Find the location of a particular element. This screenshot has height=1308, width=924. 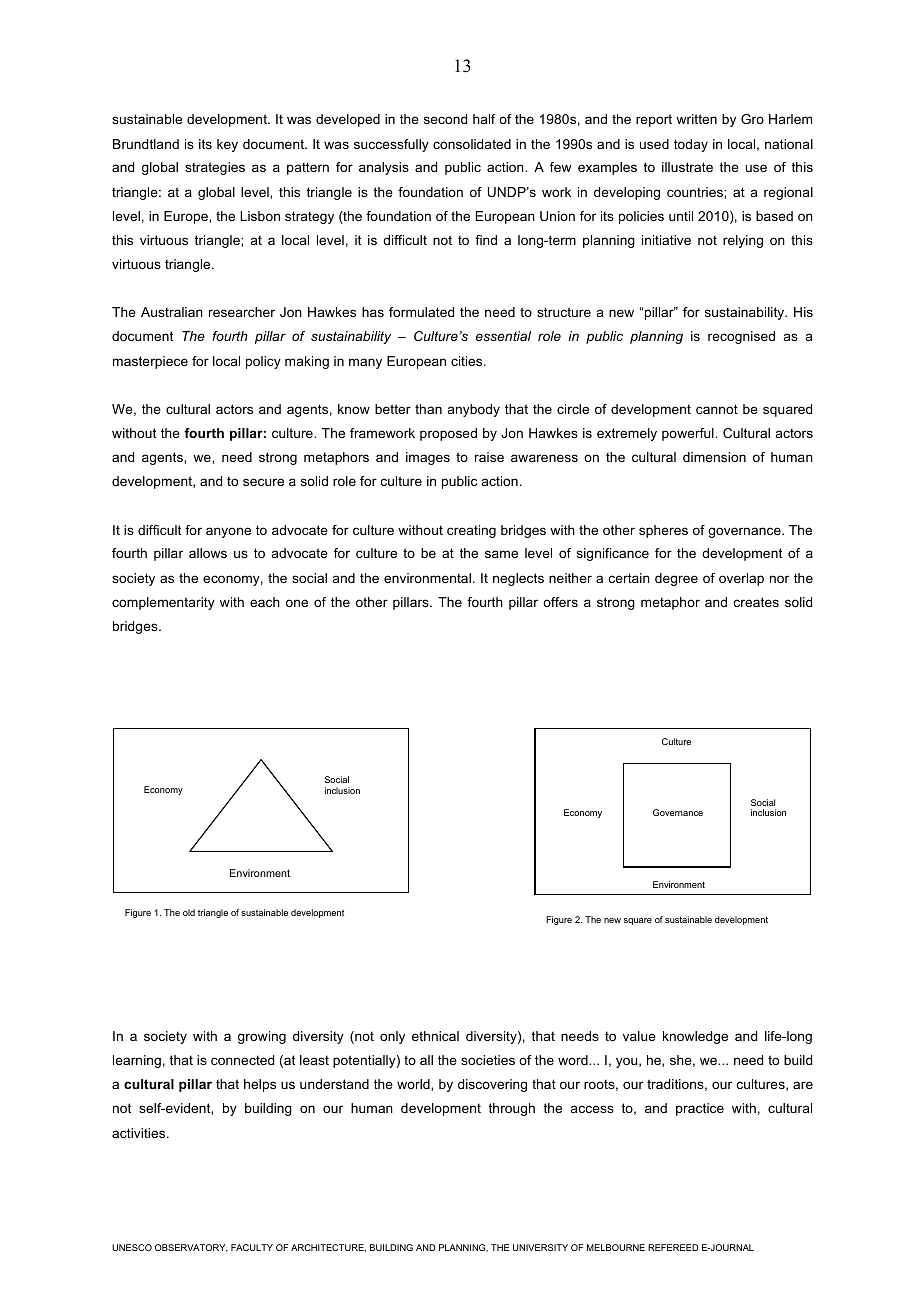

value is located at coordinates (639, 1036).
